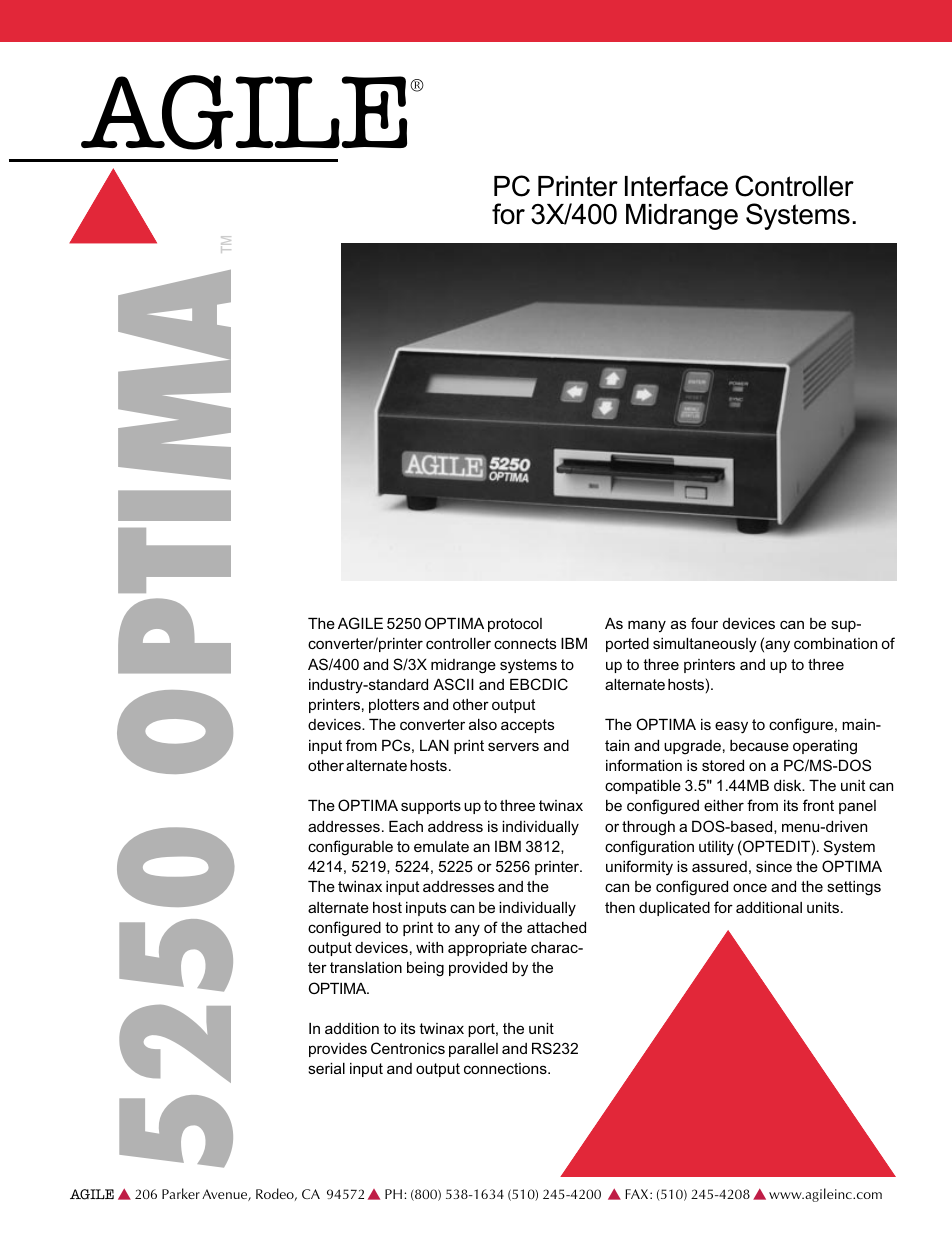 The height and width of the screenshot is (1233, 952). Describe the element at coordinates (539, 684) in the screenshot. I see `EBCDIC` at that location.
